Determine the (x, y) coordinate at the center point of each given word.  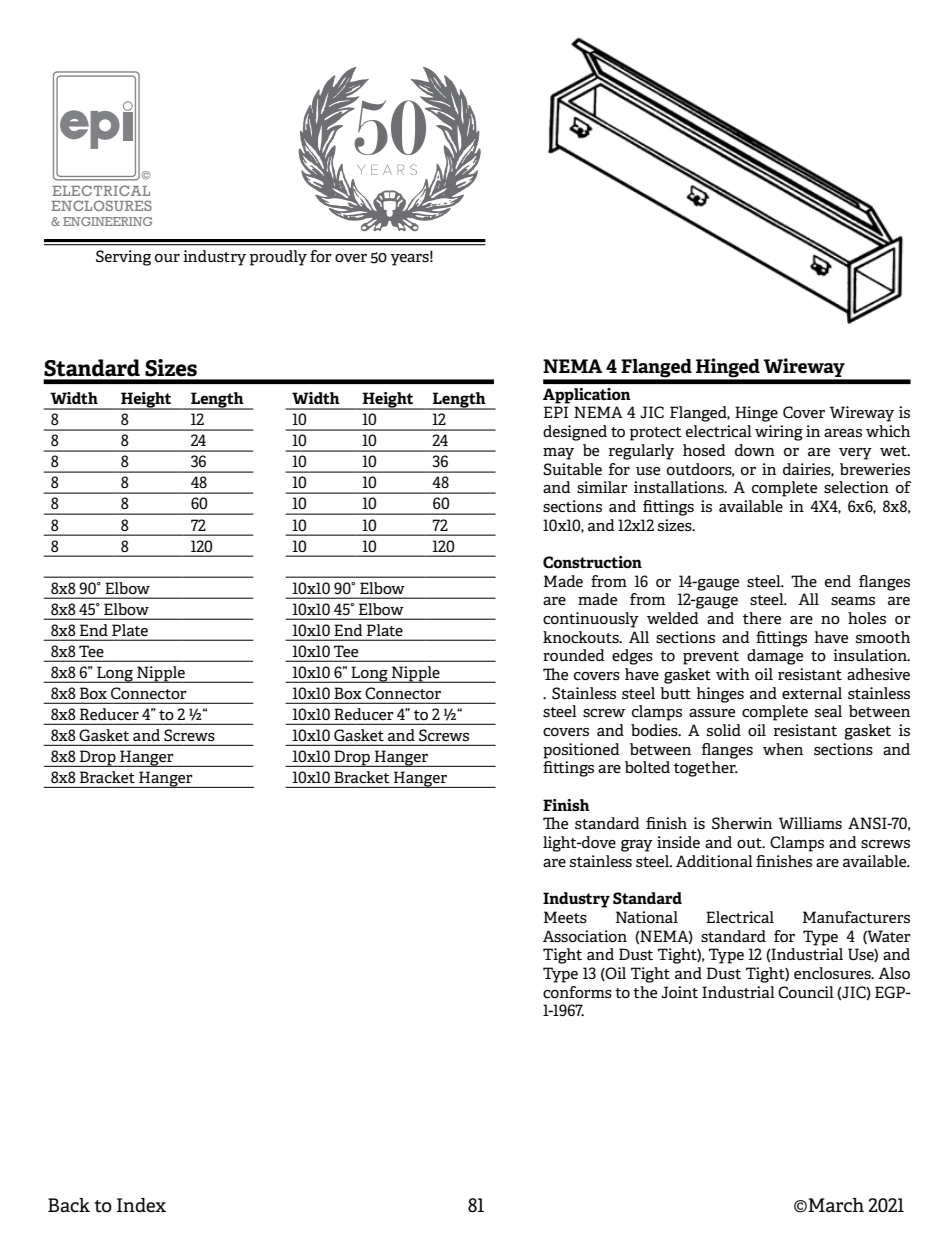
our (167, 258)
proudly (278, 258)
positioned (581, 751)
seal (828, 711)
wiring (779, 433)
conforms (577, 992)
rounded (574, 655)
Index (141, 1205)
